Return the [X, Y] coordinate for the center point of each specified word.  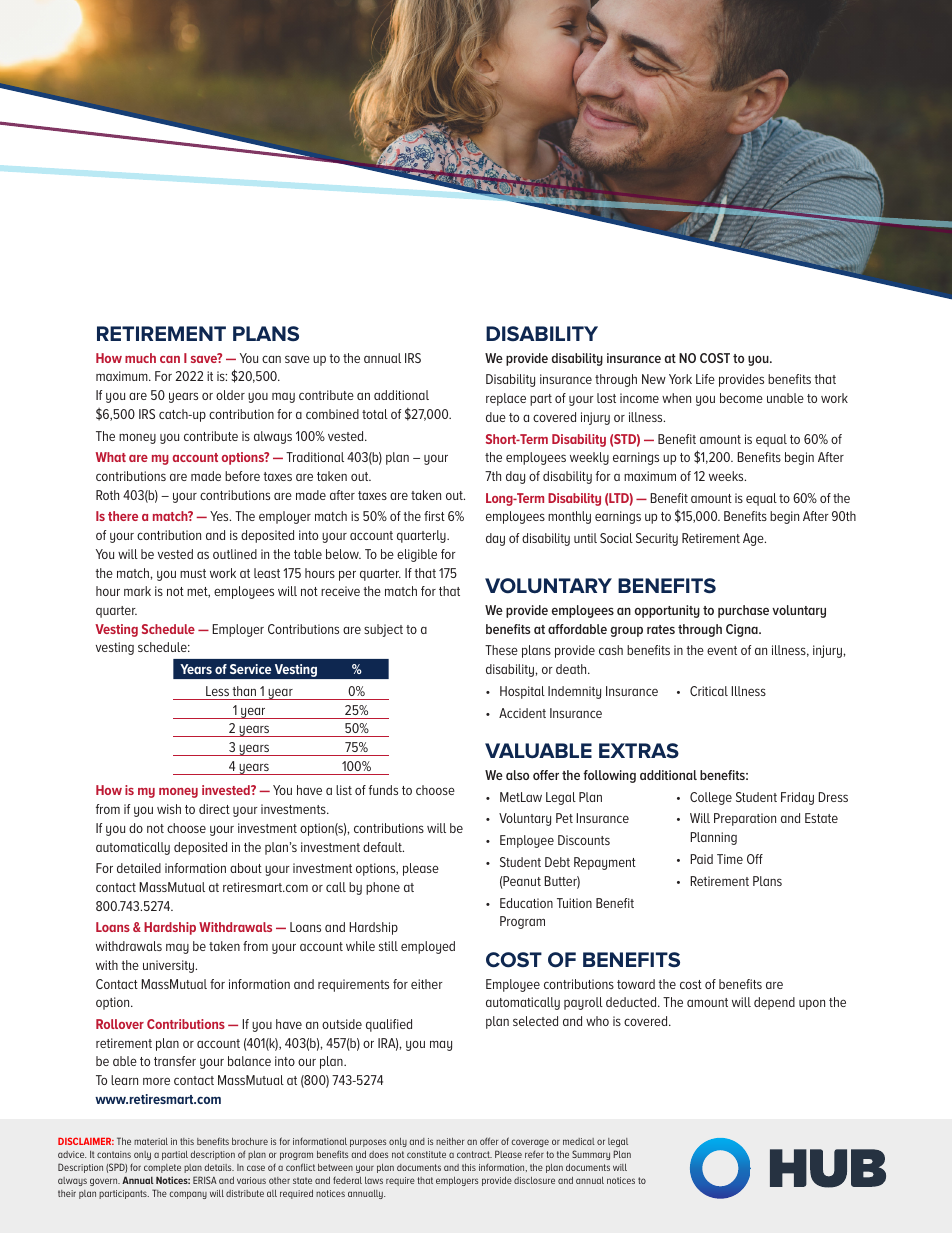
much [140, 358]
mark [137, 591]
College [711, 798]
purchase [743, 611]
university [170, 966]
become [741, 398]
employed [428, 947]
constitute [426, 1154]
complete [162, 1168]
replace [506, 399]
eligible [417, 555]
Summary [591, 1155]
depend [774, 1003]
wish [169, 809]
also [517, 775]
